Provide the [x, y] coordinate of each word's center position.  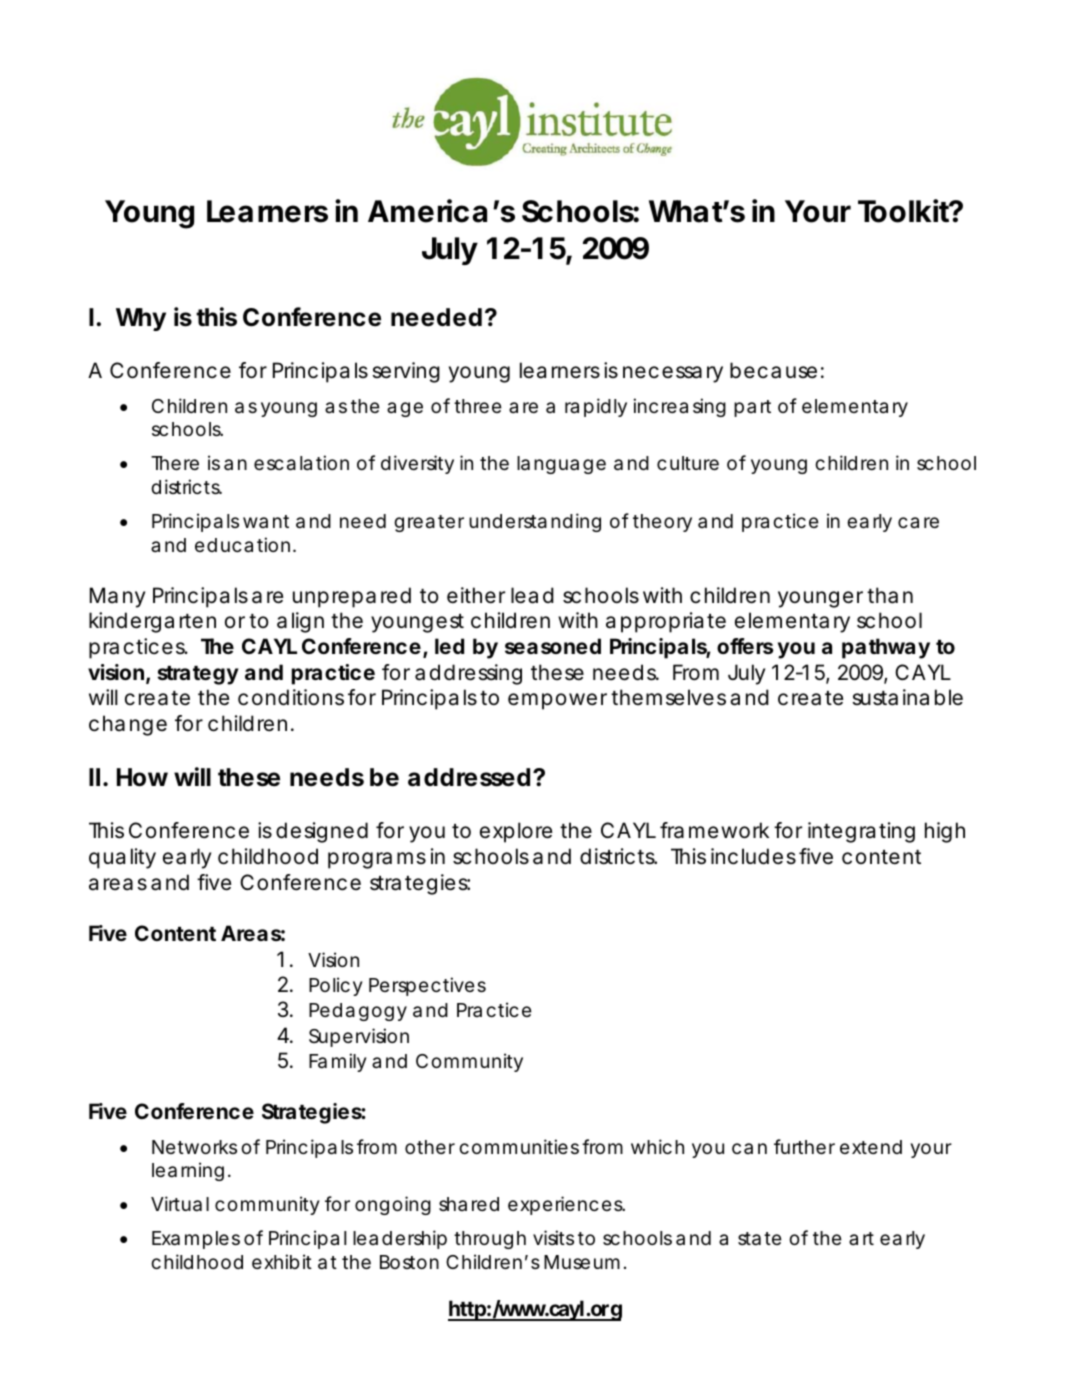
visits [553, 1237]
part [752, 408]
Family [338, 1062]
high [945, 832]
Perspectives [427, 986]
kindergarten [152, 622]
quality [122, 858]
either [476, 595]
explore [516, 832]
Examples [196, 1240]
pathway [886, 648]
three [478, 406]
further [804, 1146]
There [175, 463]
